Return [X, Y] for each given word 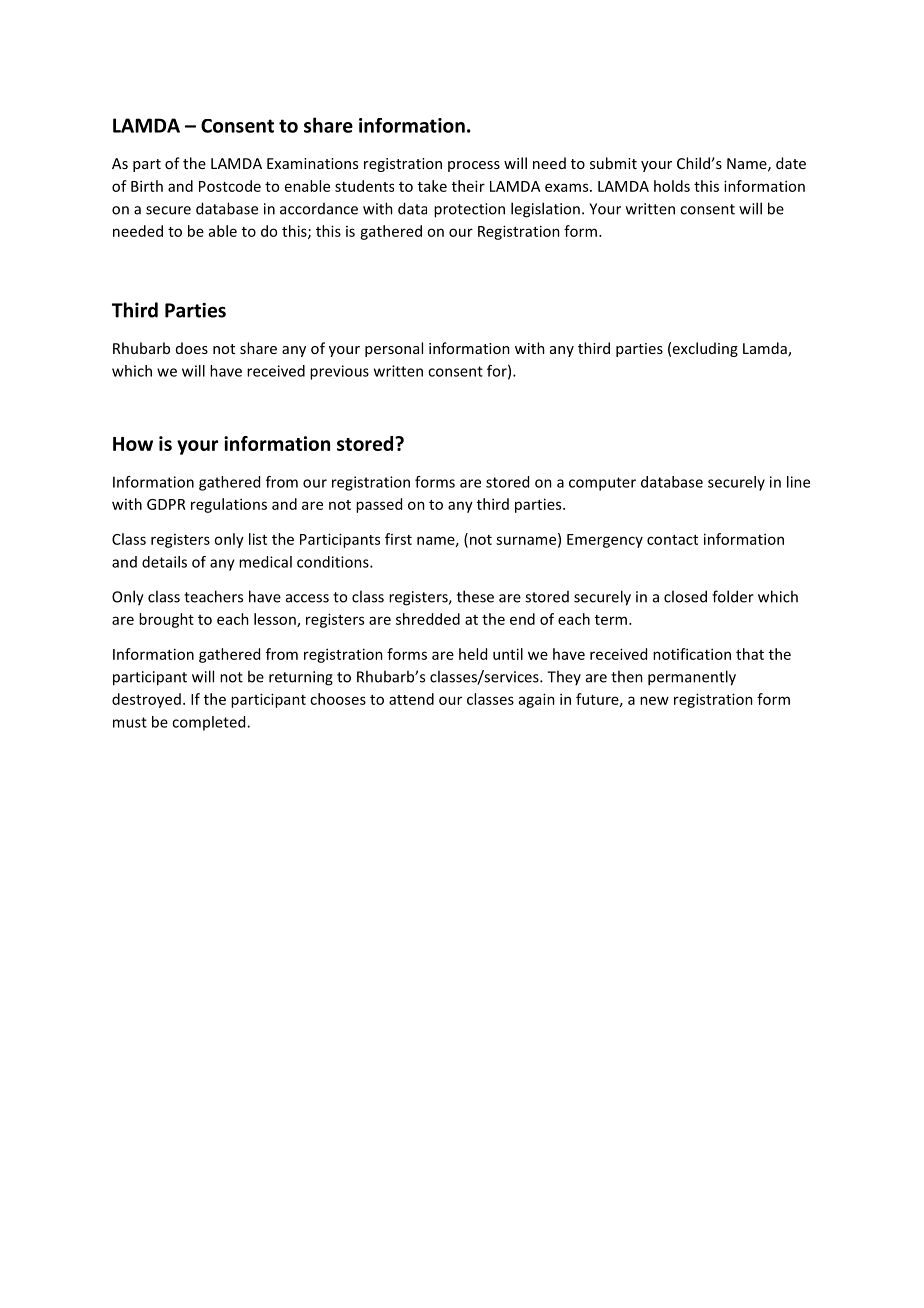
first [398, 539]
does [192, 348]
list [258, 539]
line [798, 482]
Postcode [230, 186]
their [468, 186]
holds [672, 186]
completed [210, 723]
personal [394, 349]
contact [672, 540]
